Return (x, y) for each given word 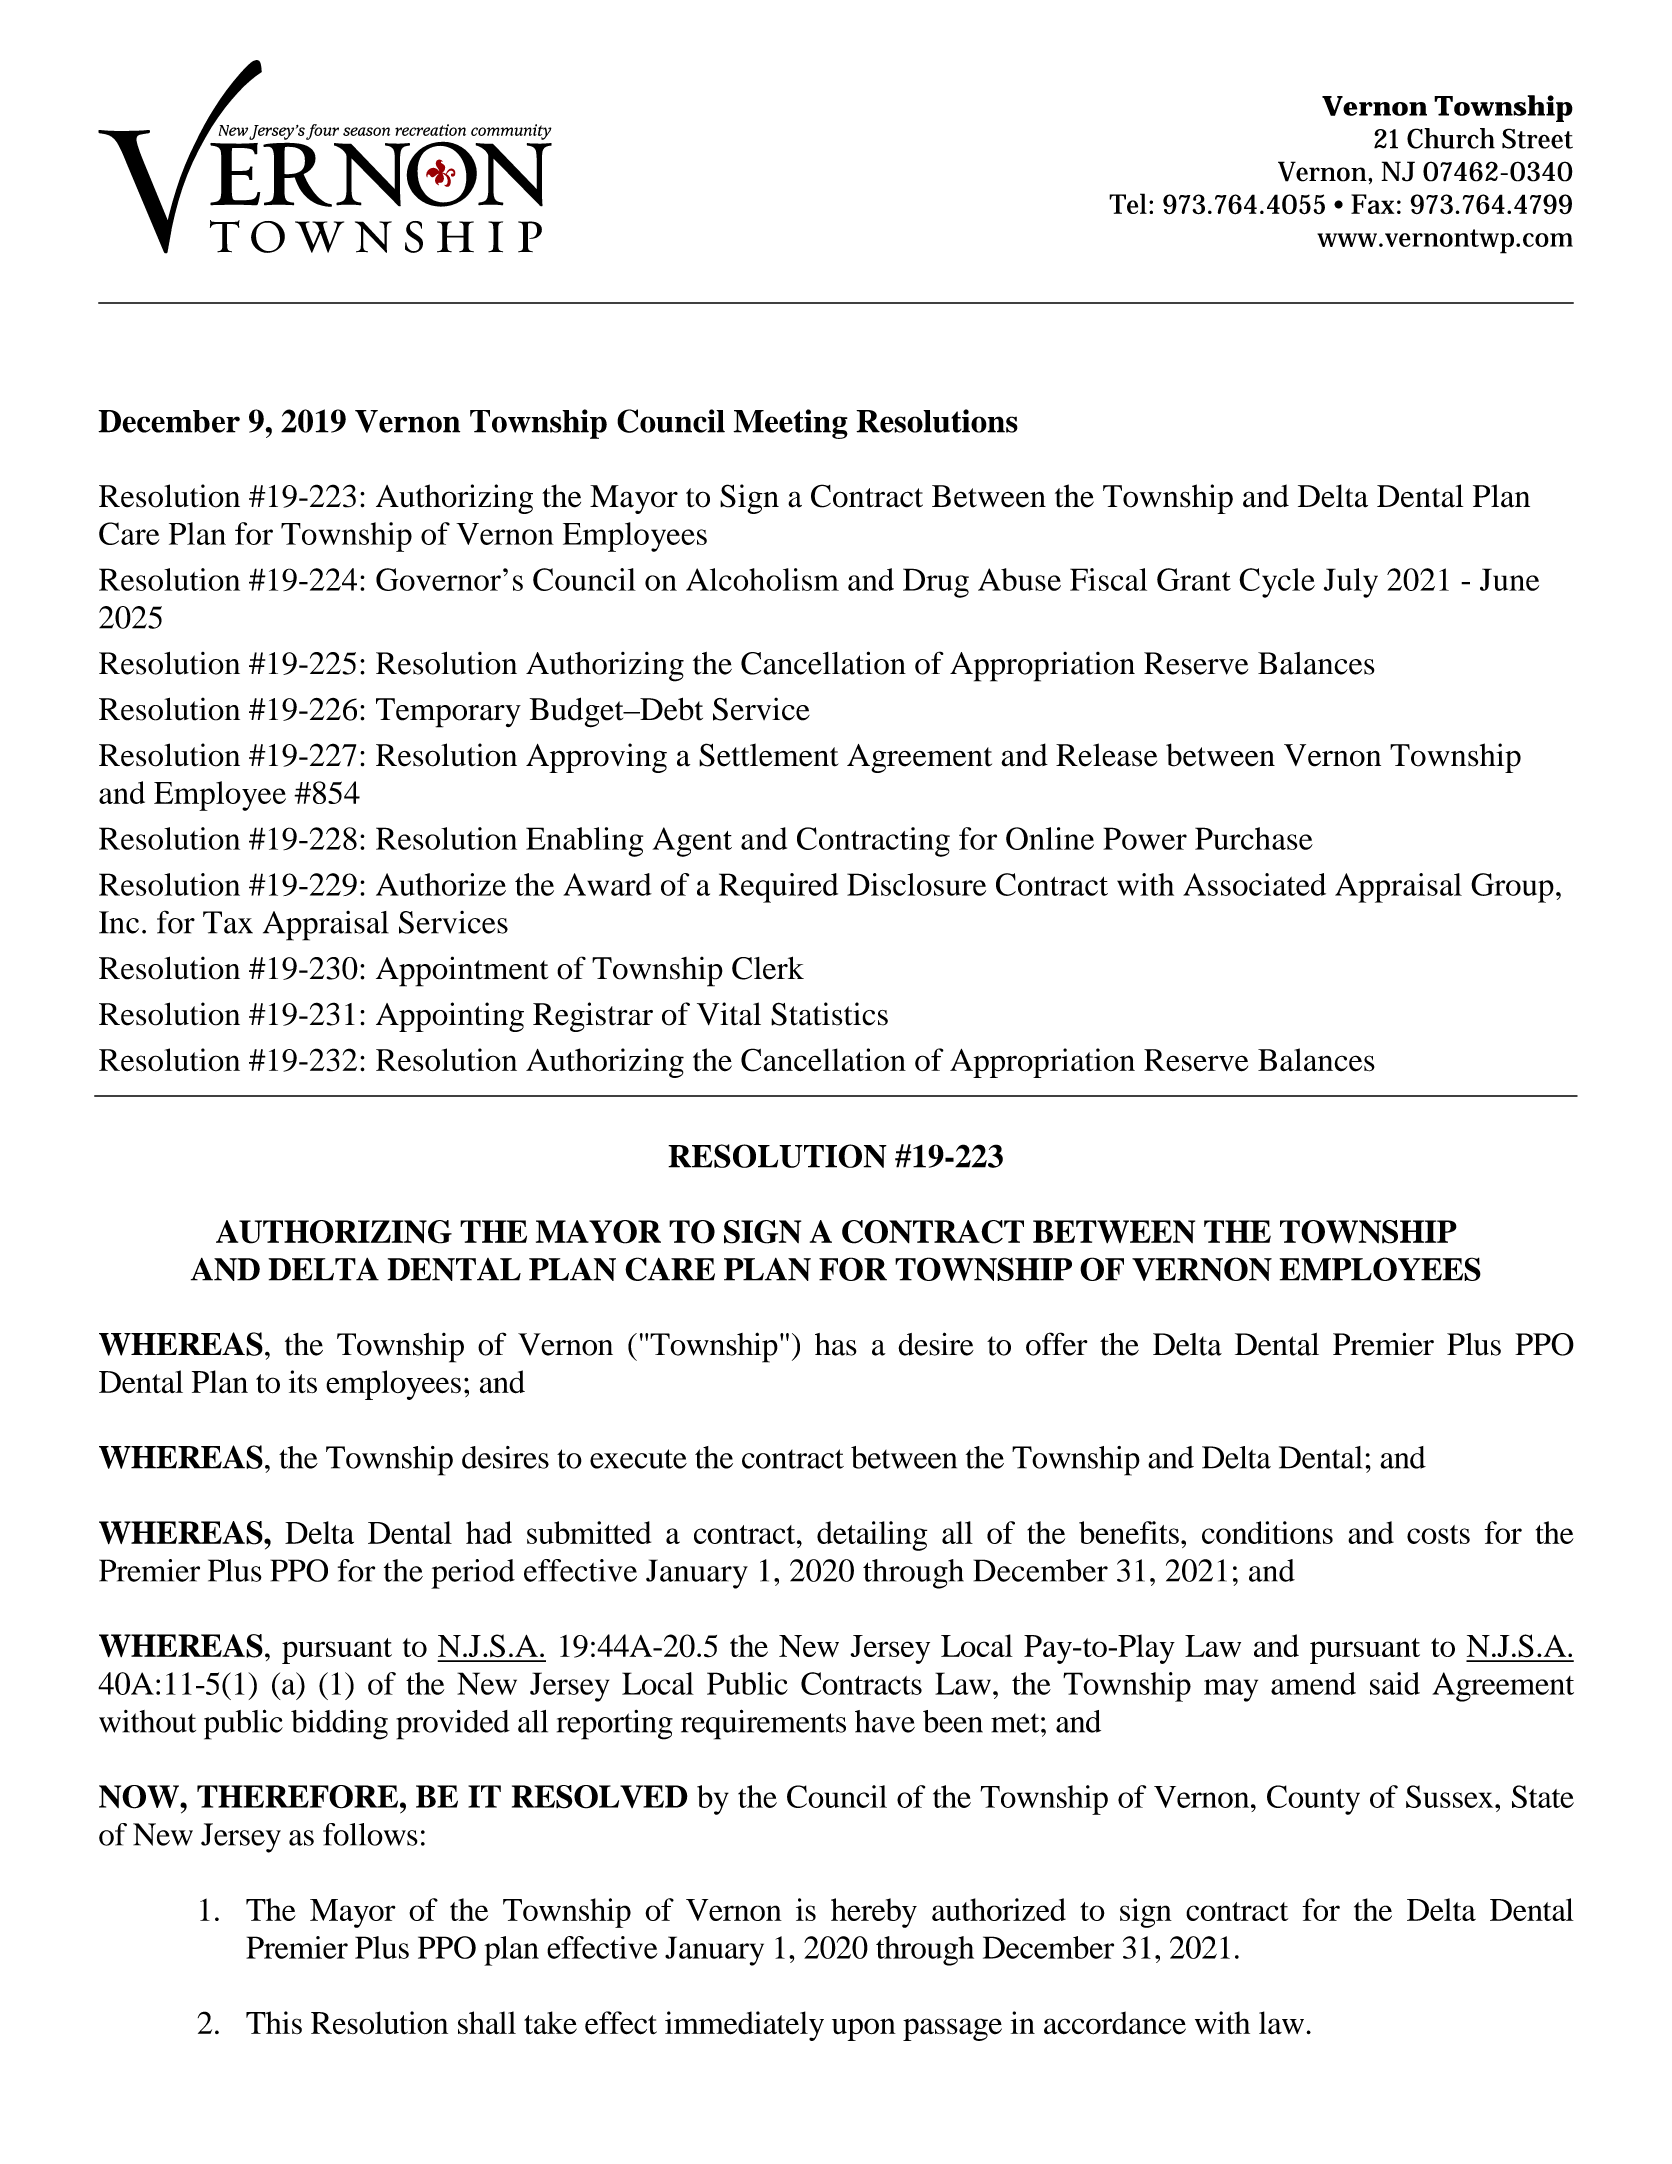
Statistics (829, 1014)
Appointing (450, 1017)
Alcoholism (762, 579)
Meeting (790, 424)
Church (1451, 138)
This (274, 2022)
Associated (1254, 884)
